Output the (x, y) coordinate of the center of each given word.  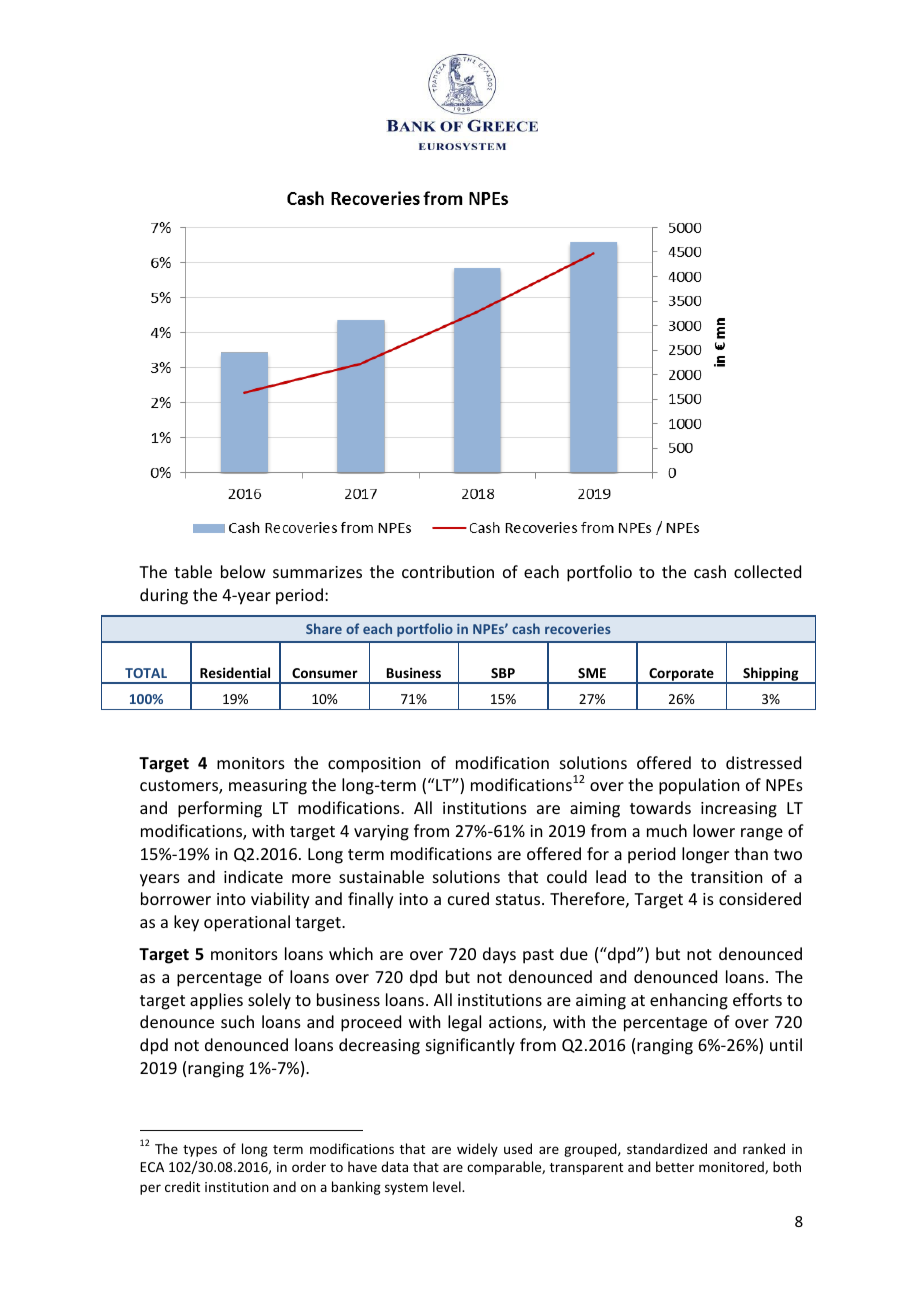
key (186, 923)
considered (760, 898)
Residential (235, 672)
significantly (470, 1046)
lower (714, 830)
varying (381, 833)
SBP (503, 673)
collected (767, 571)
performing (220, 809)
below (243, 571)
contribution (448, 571)
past (538, 956)
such (237, 1021)
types (200, 1151)
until (786, 1044)
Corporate (681, 675)
